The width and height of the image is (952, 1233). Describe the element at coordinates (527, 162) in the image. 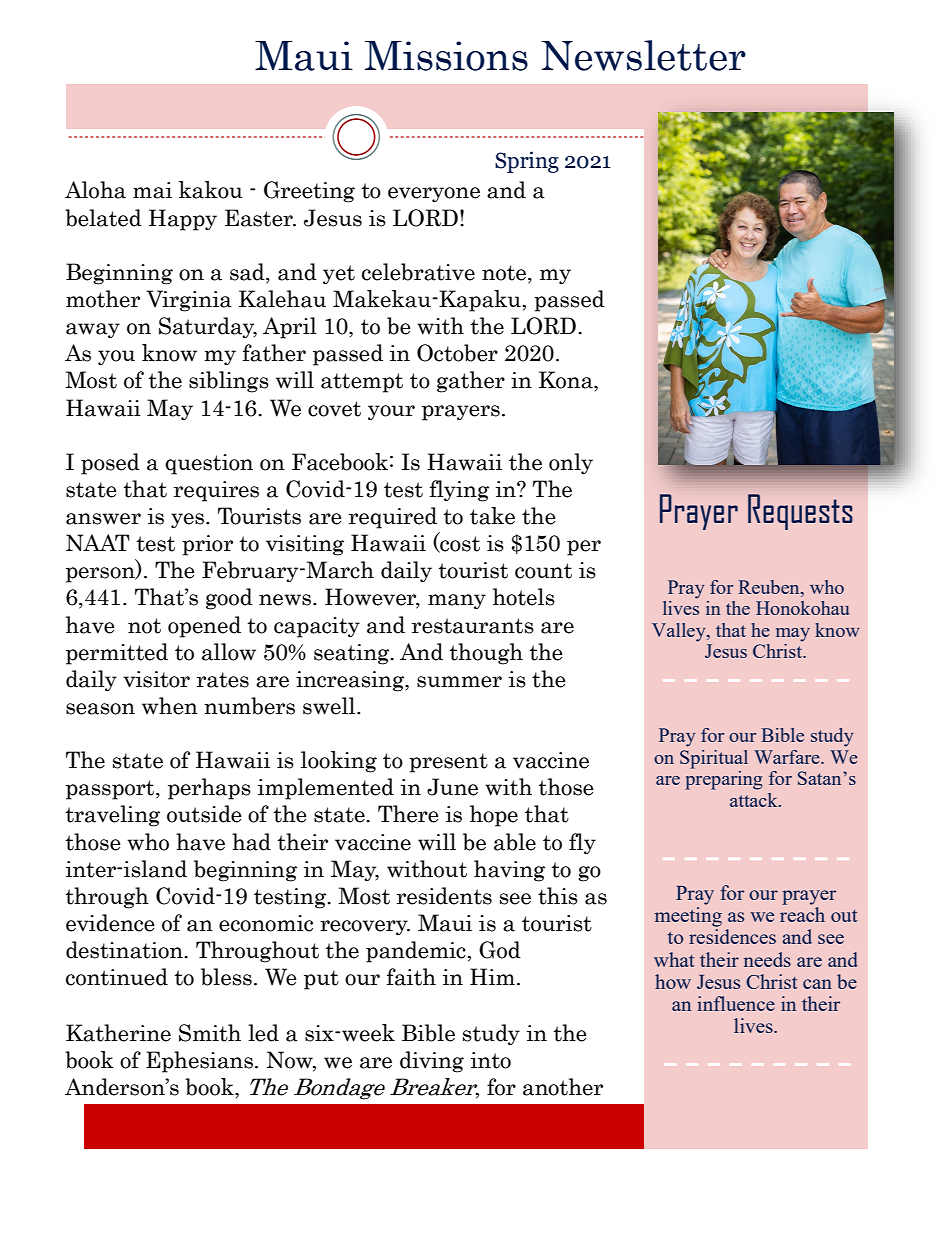

I see `Spring` at that location.
